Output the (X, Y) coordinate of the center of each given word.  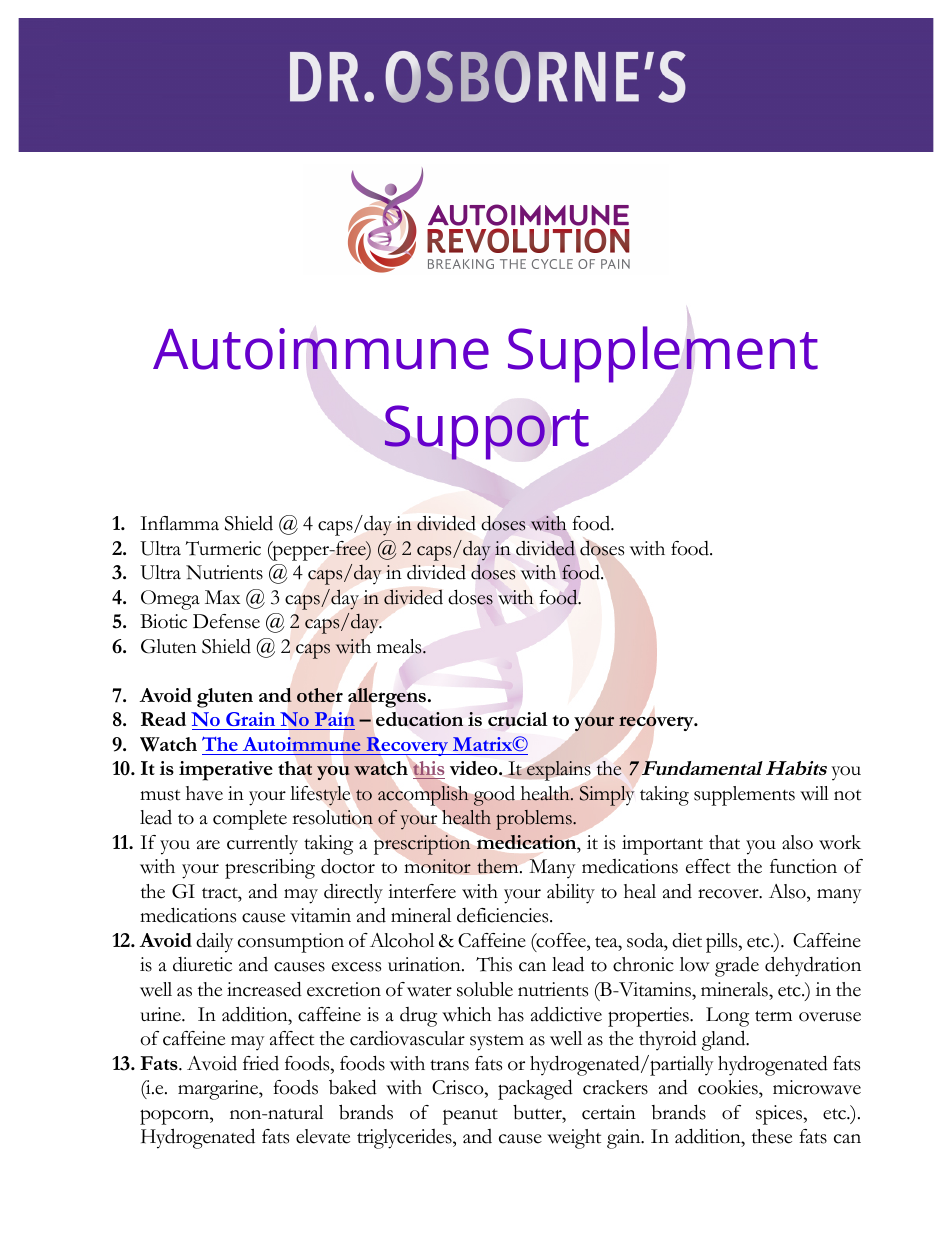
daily (214, 942)
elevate (323, 1136)
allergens (387, 698)
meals (400, 646)
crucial (518, 719)
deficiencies (504, 915)
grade (737, 967)
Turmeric (223, 548)
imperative (226, 771)
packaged (535, 1089)
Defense (226, 621)
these (772, 1136)
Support (487, 432)
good (494, 796)
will (814, 793)
